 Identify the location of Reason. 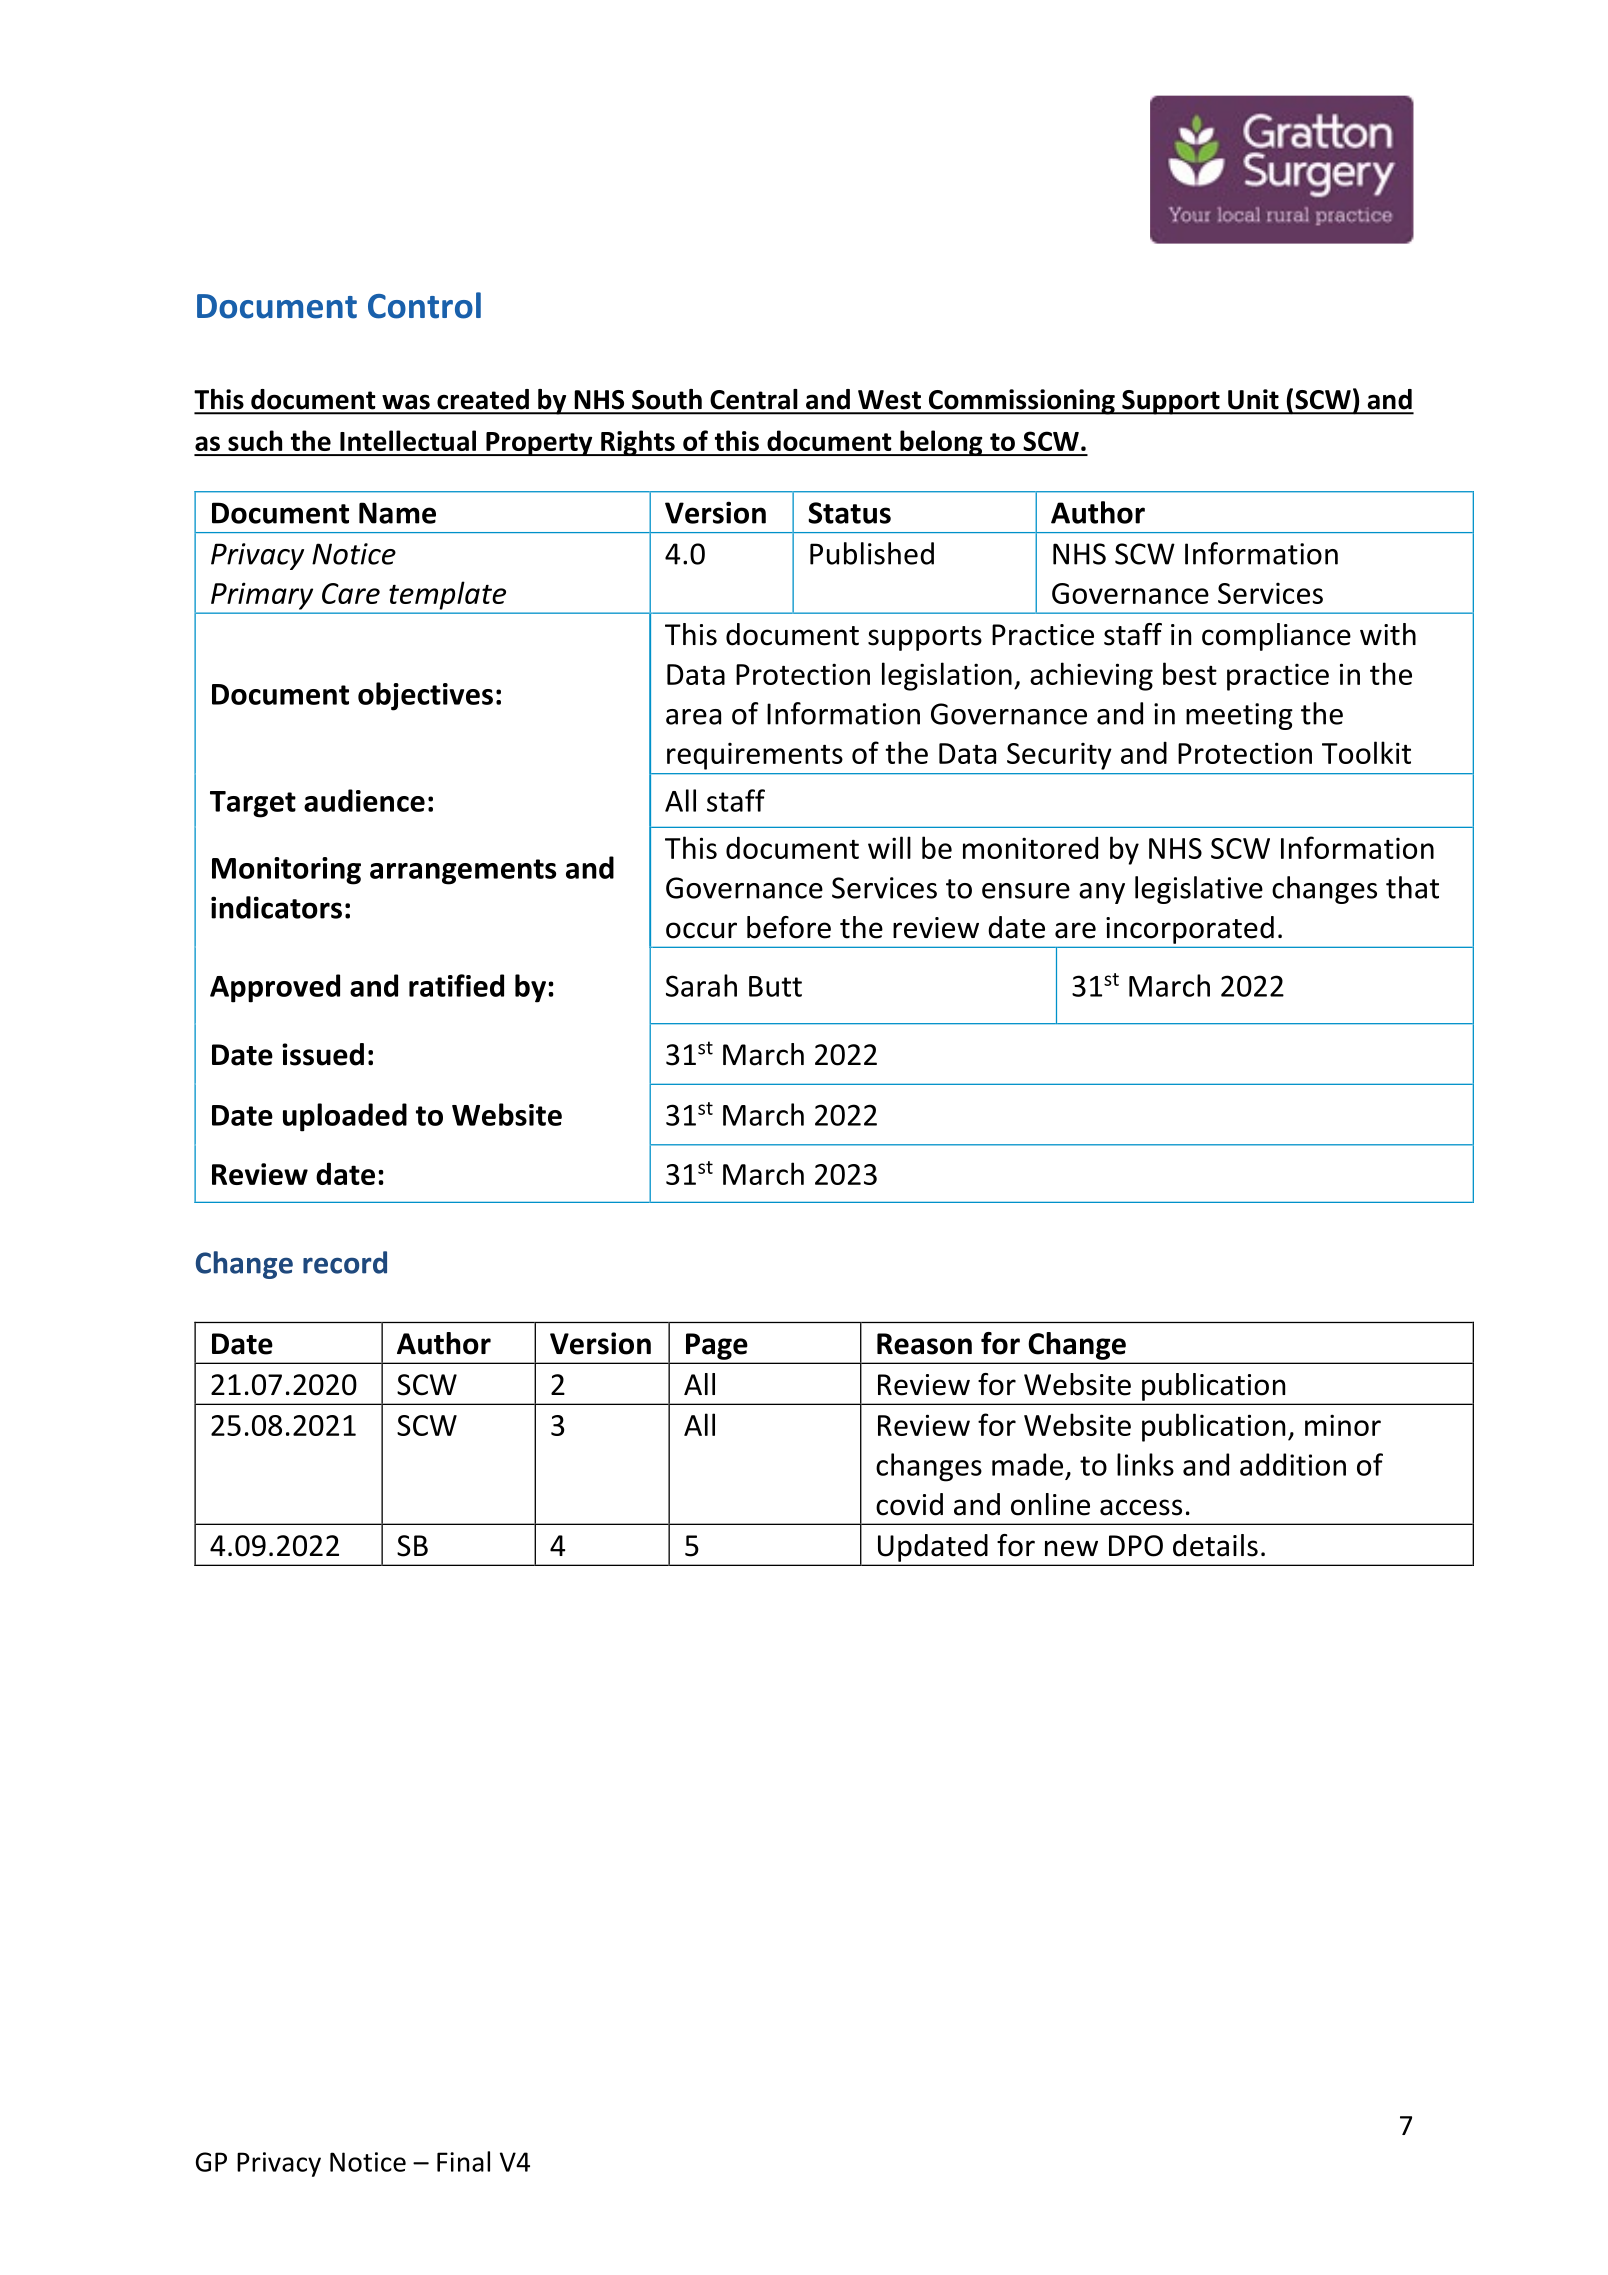
(924, 1344).
